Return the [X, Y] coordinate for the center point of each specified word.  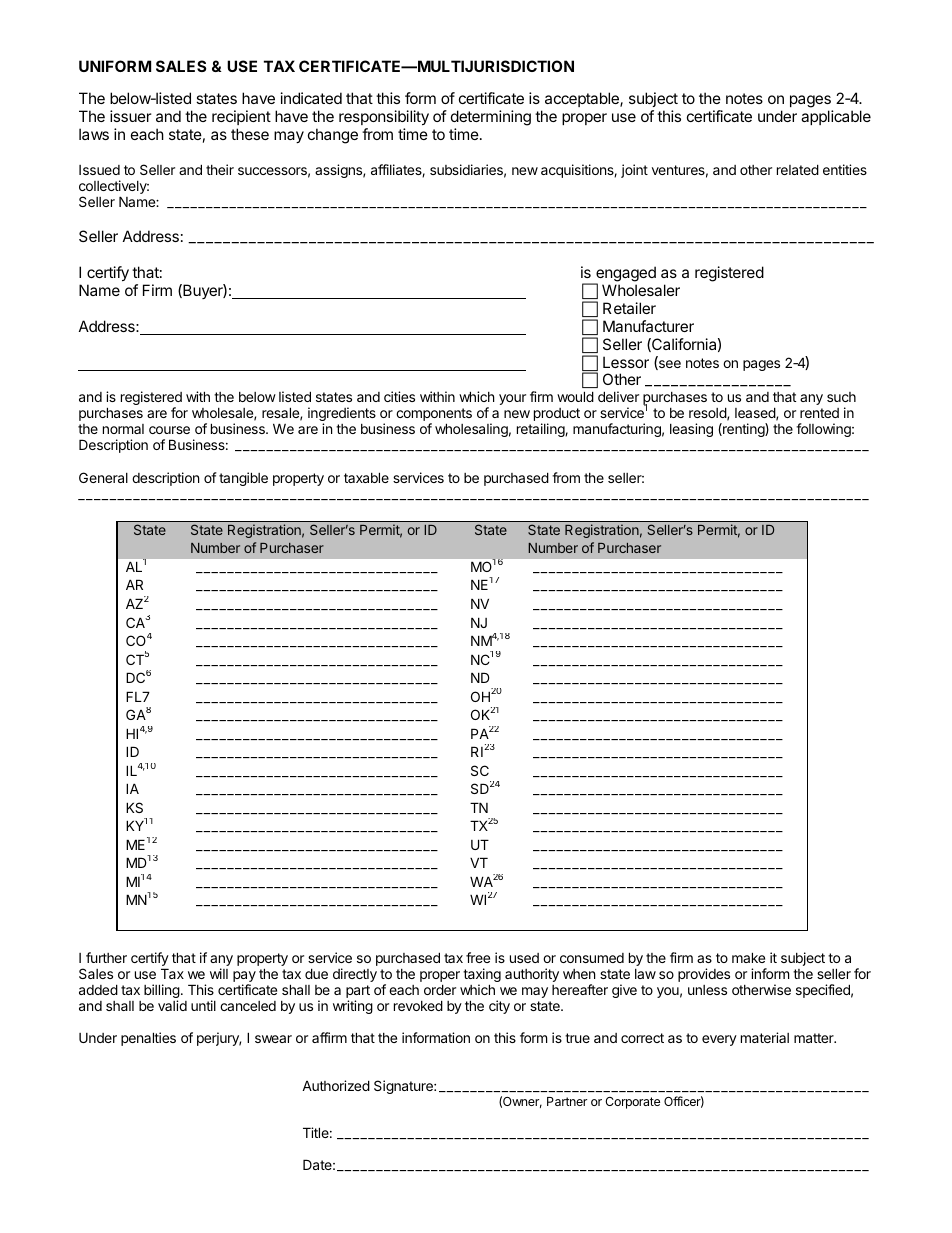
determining [491, 119]
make [748, 957]
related [798, 169]
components [434, 416]
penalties [148, 1039]
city [499, 1007]
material [765, 1037]
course [169, 430]
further [106, 957]
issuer [131, 116]
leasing [691, 430]
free [478, 957]
